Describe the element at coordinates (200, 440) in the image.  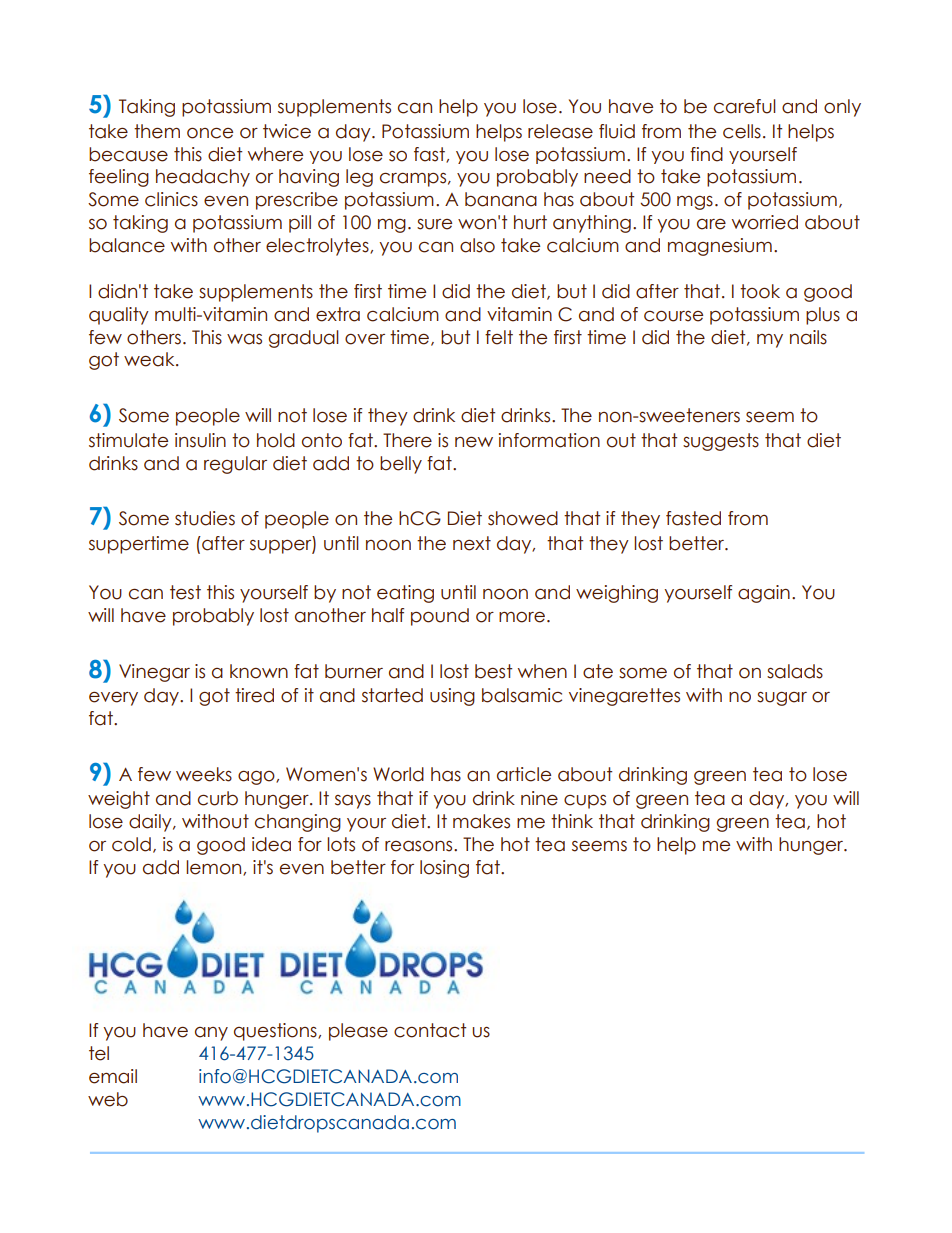
I see `insulin` at that location.
